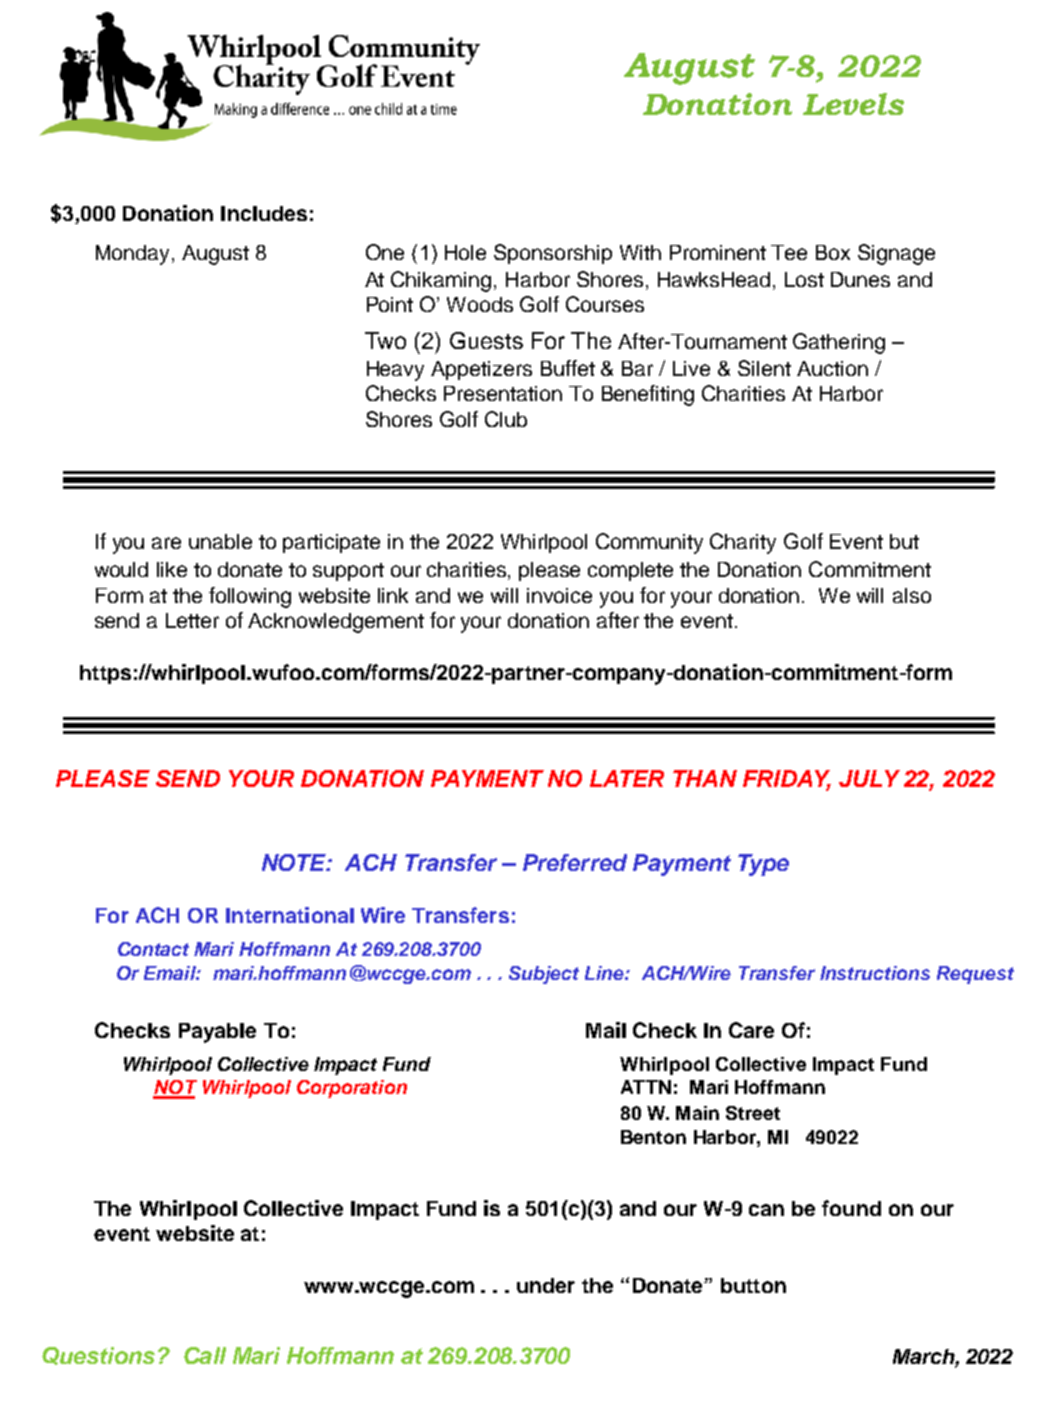 The image size is (1053, 1404). Describe the element at coordinates (192, 620) in the page. I see `Letter` at that location.
